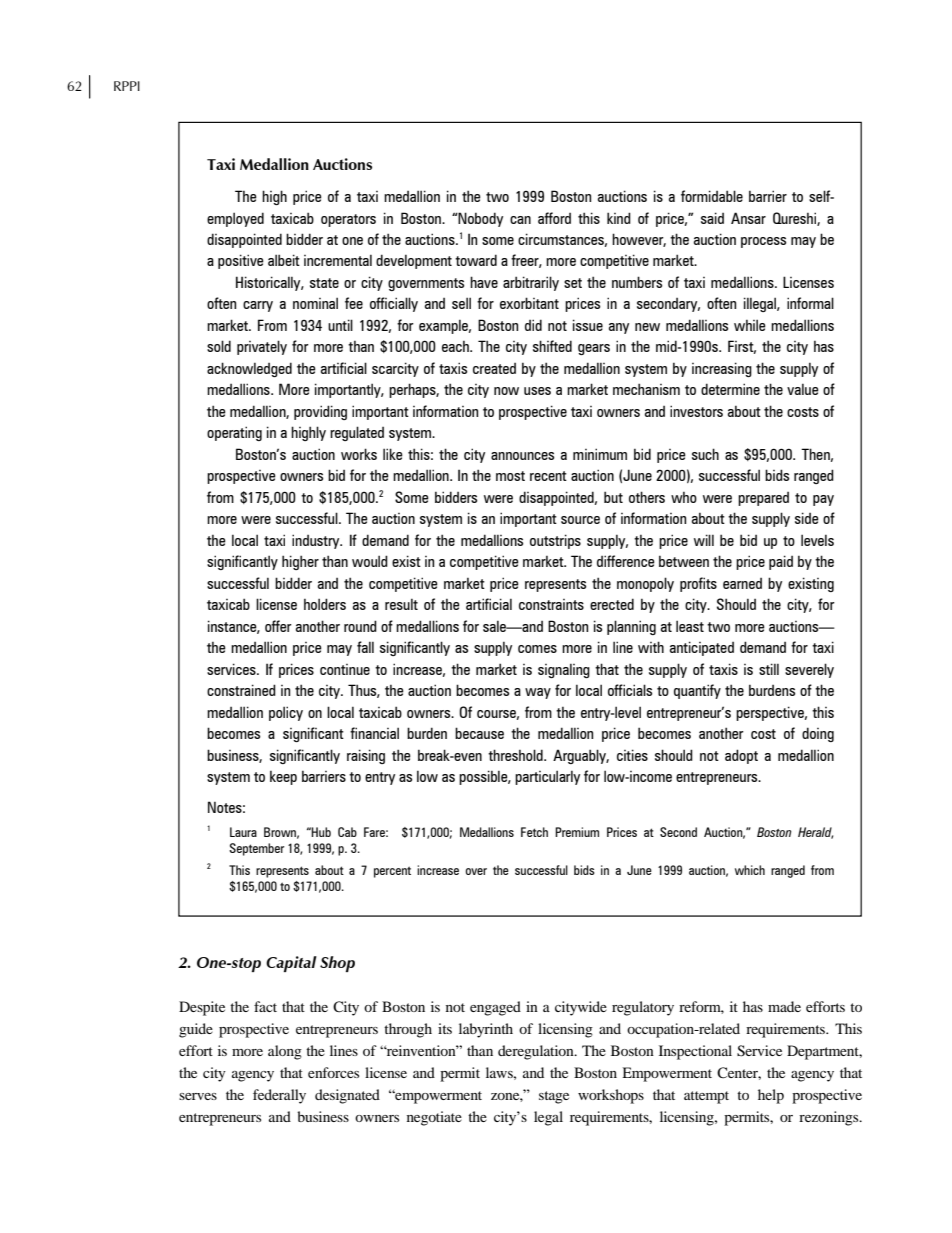 The height and width of the image is (1233, 952). What do you see at coordinates (554, 218) in the image?
I see `afford` at bounding box center [554, 218].
